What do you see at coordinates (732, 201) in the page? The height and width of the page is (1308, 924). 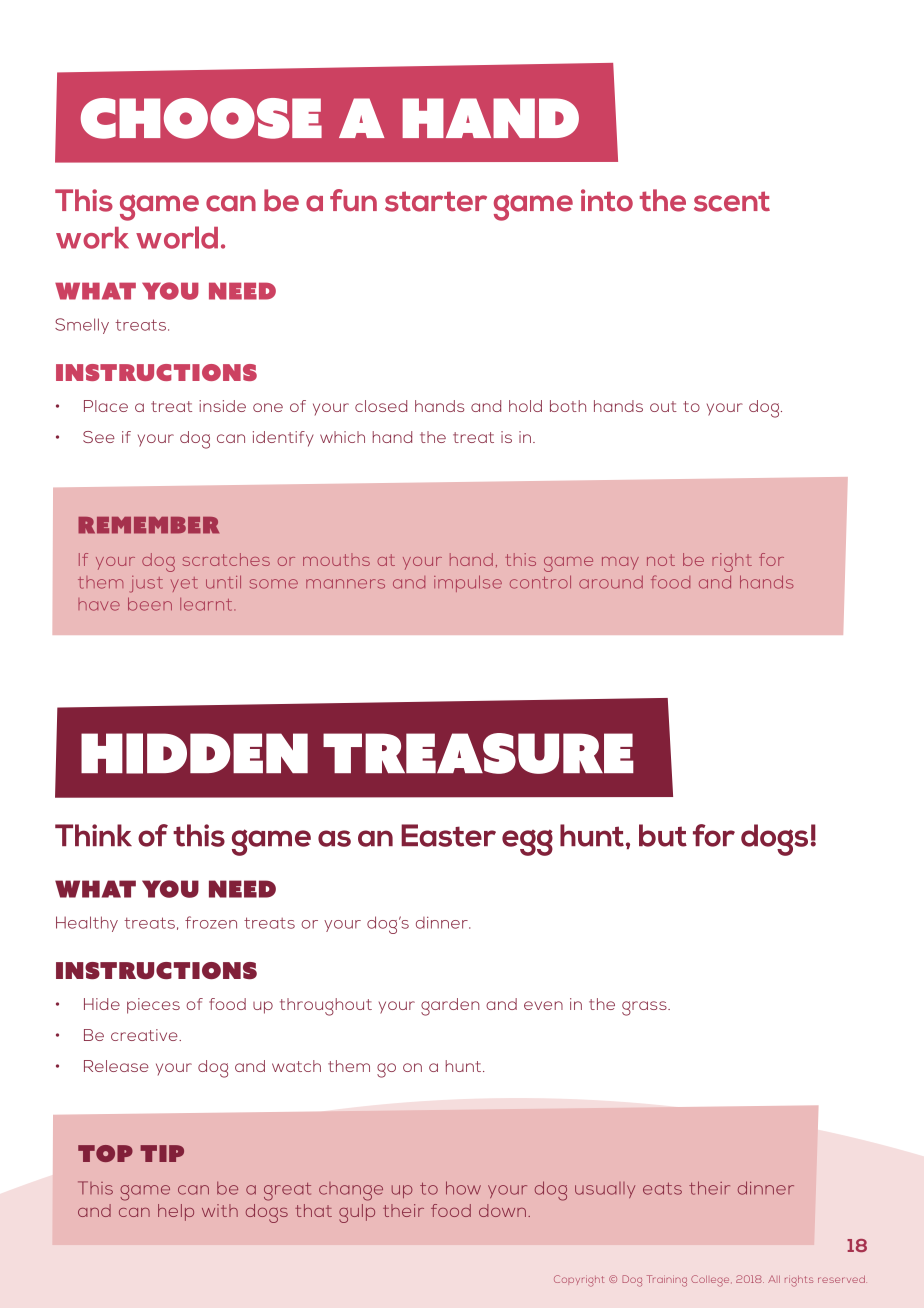 I see `scent` at bounding box center [732, 201].
